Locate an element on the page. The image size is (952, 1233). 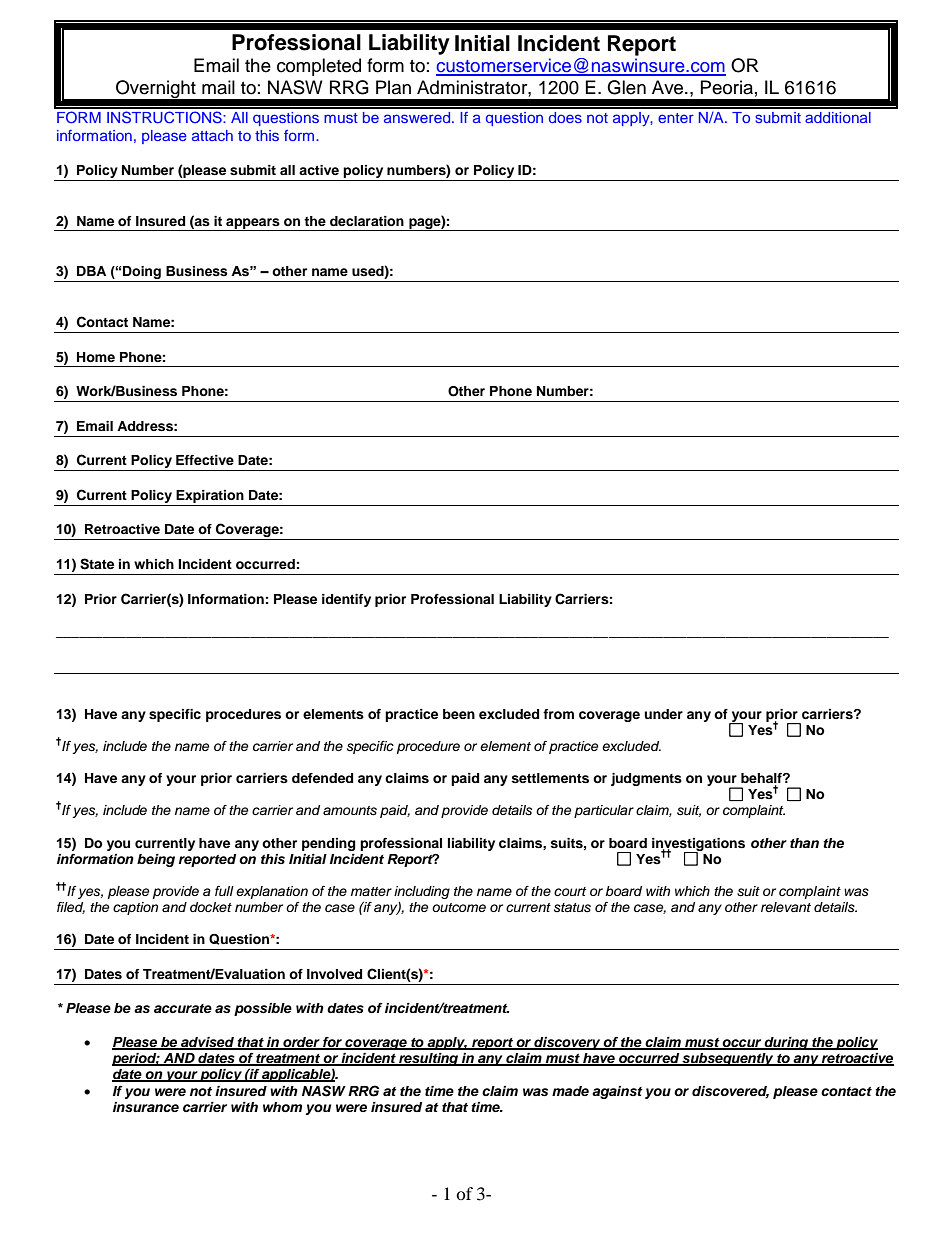
identify is located at coordinates (346, 600).
